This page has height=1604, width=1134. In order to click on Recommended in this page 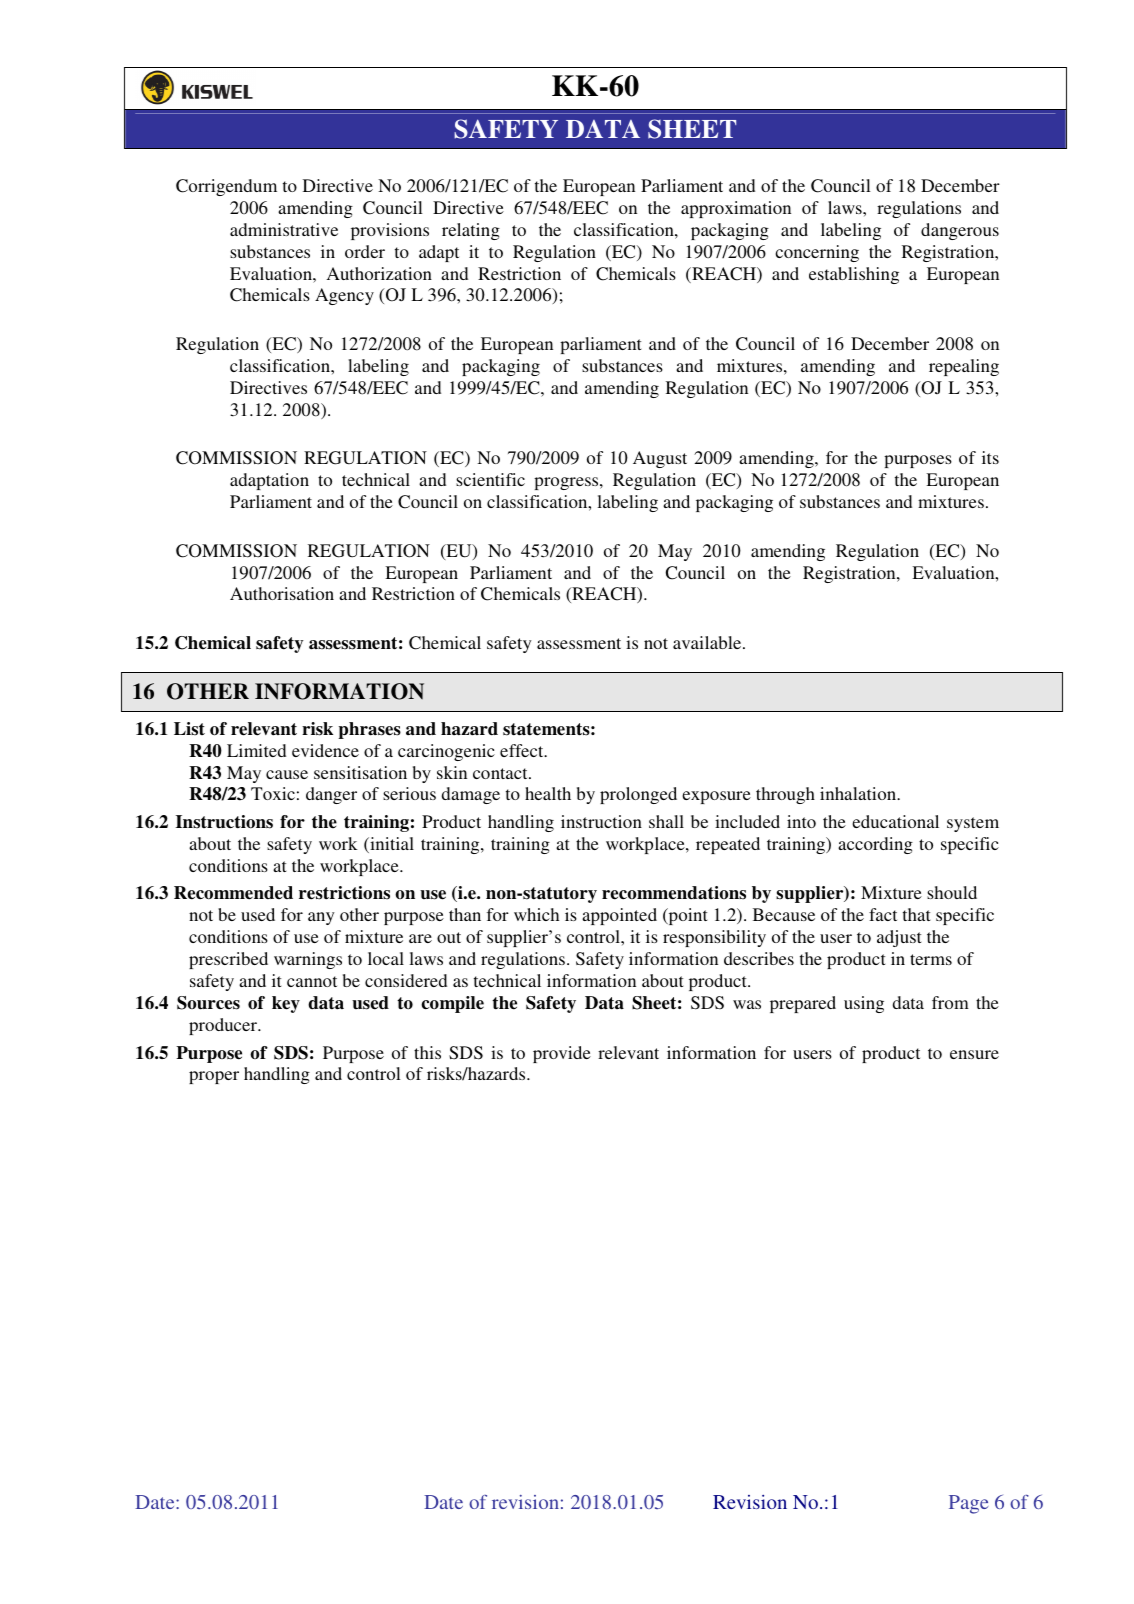, I will do `click(233, 893)`.
